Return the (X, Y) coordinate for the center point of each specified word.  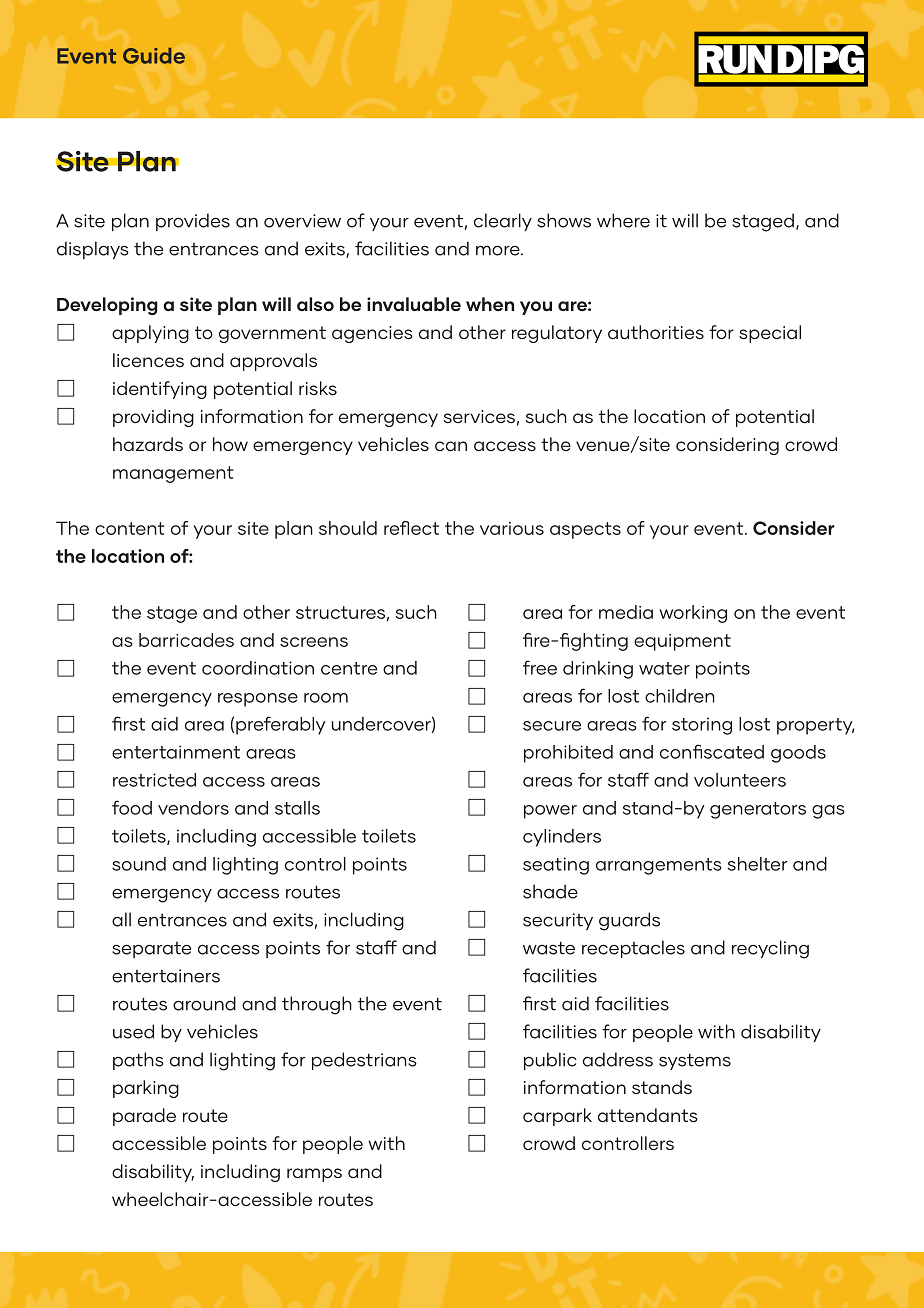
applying (150, 334)
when (490, 304)
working (693, 614)
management (173, 474)
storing (702, 726)
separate (151, 950)
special (770, 334)
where (623, 220)
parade (144, 1117)
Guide (154, 56)
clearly (503, 222)
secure (552, 726)
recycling (770, 949)
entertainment (176, 752)
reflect (411, 528)
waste (549, 948)
